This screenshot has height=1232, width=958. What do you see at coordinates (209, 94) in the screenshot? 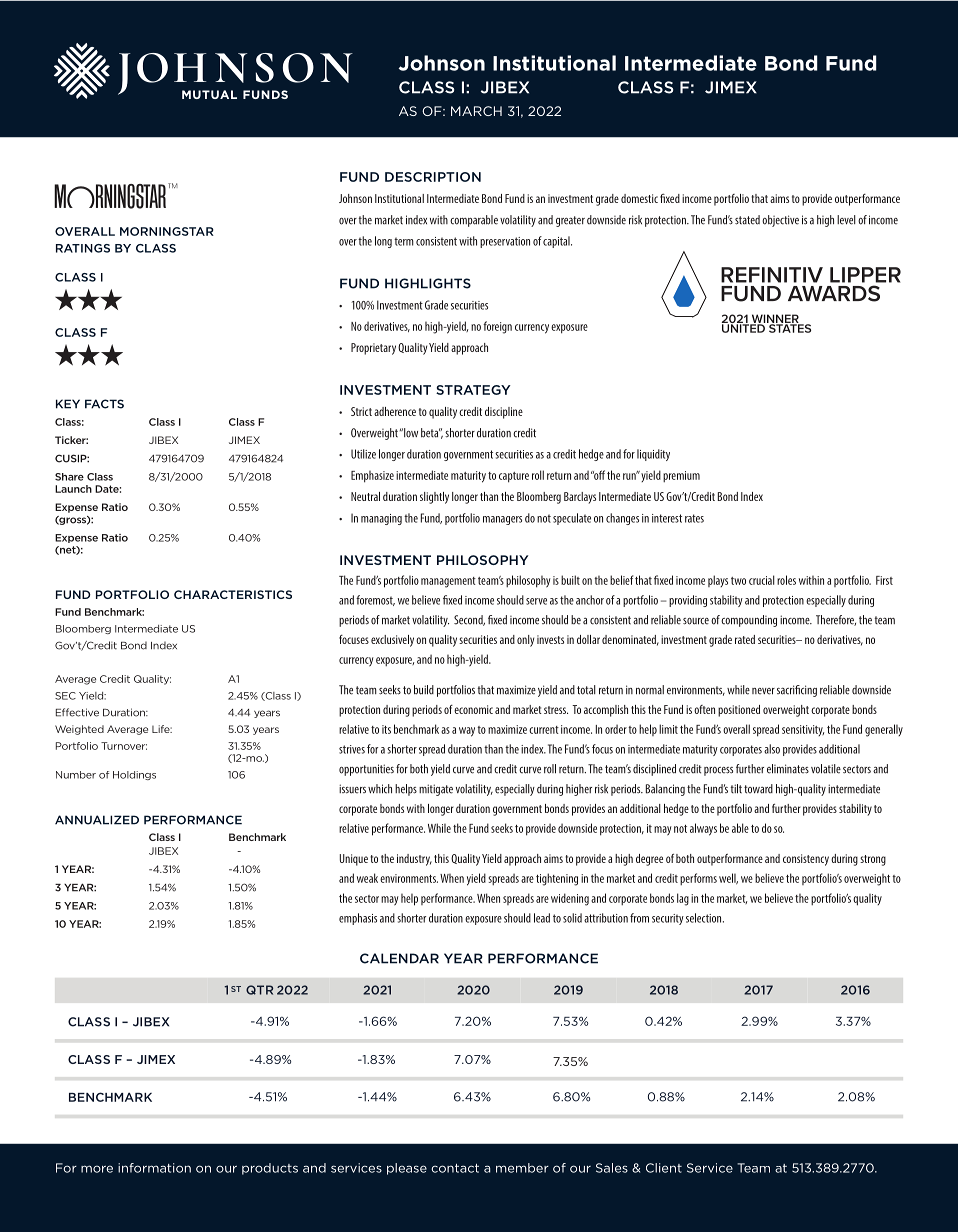
I see `MUTUAL` at bounding box center [209, 94].
